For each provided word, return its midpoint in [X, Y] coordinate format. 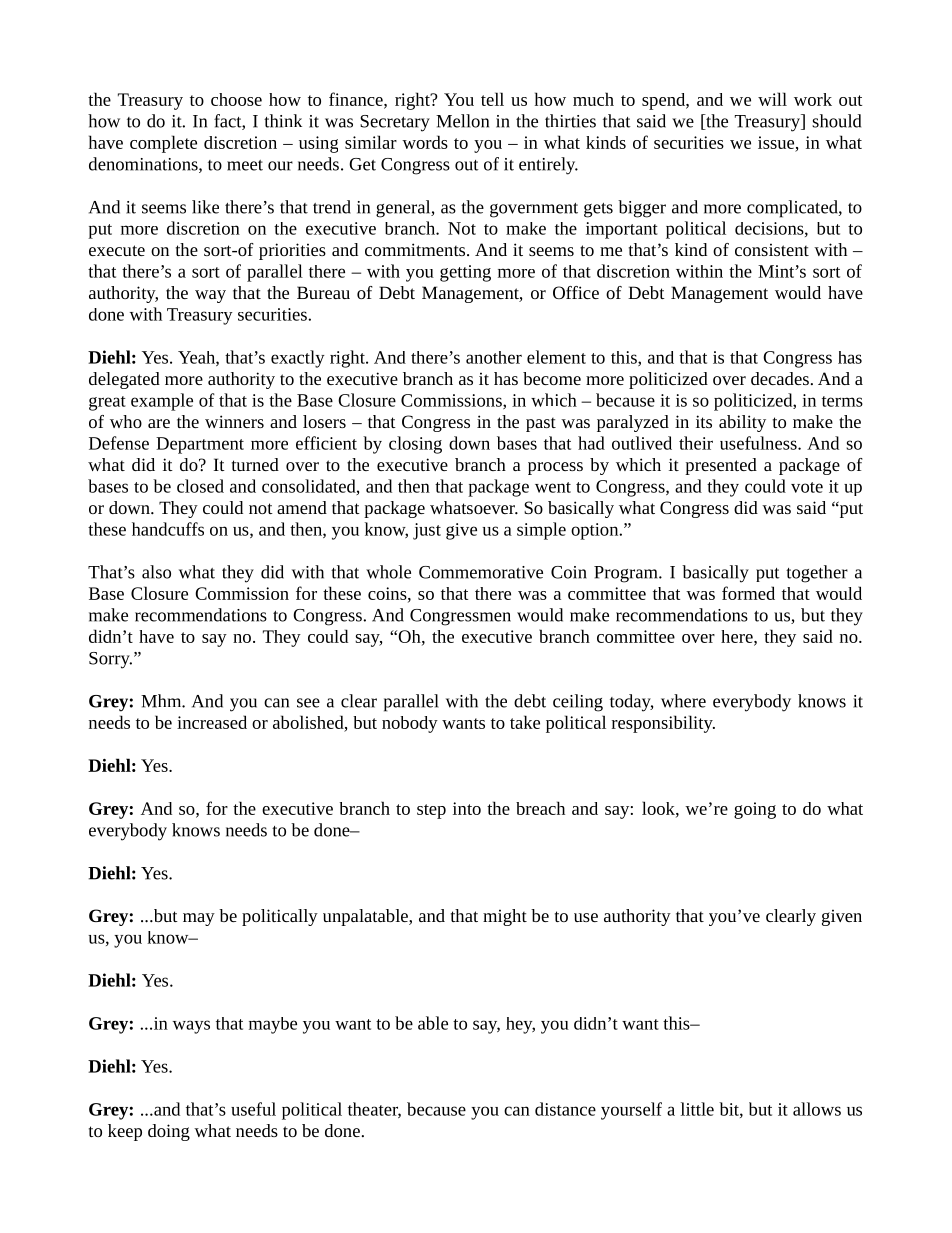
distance [565, 1109]
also [156, 572]
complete [163, 144]
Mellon [462, 121]
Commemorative [481, 572]
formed [748, 593]
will [772, 99]
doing [169, 1132]
